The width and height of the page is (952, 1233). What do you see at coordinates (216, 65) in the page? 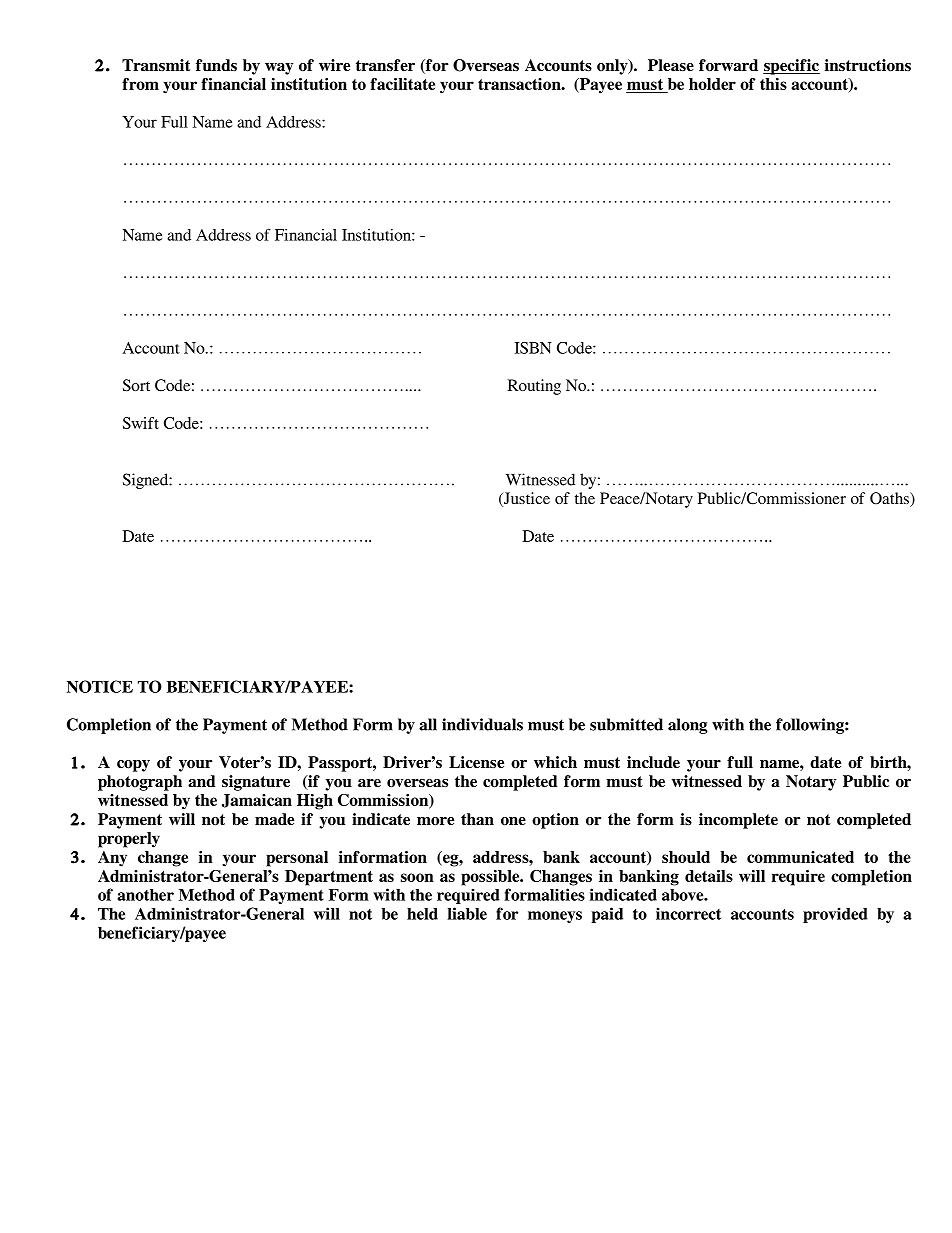
I see `funds` at bounding box center [216, 65].
